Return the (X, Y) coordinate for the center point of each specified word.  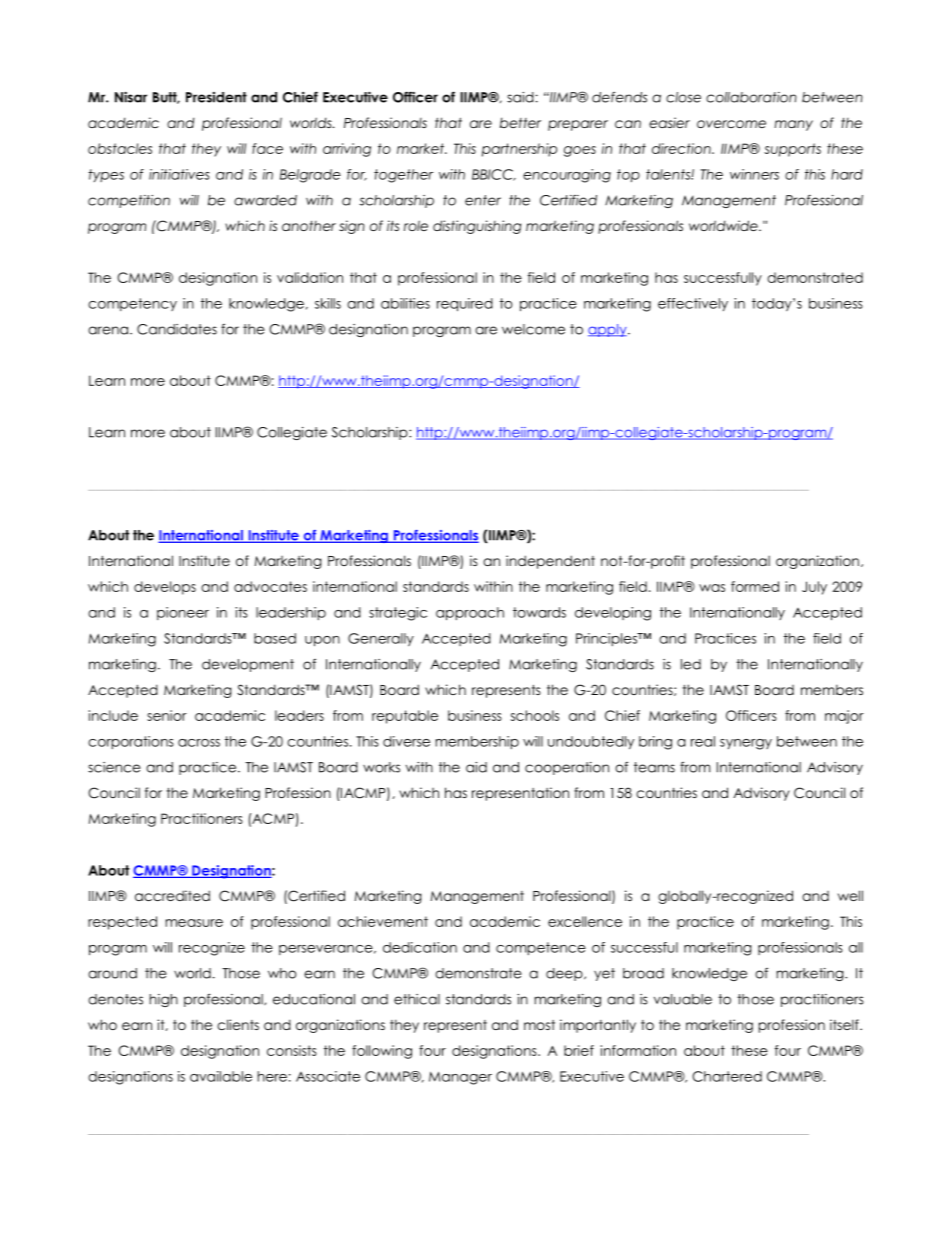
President (216, 97)
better (520, 122)
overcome (731, 124)
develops (165, 588)
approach (470, 614)
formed (755, 586)
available (221, 1076)
